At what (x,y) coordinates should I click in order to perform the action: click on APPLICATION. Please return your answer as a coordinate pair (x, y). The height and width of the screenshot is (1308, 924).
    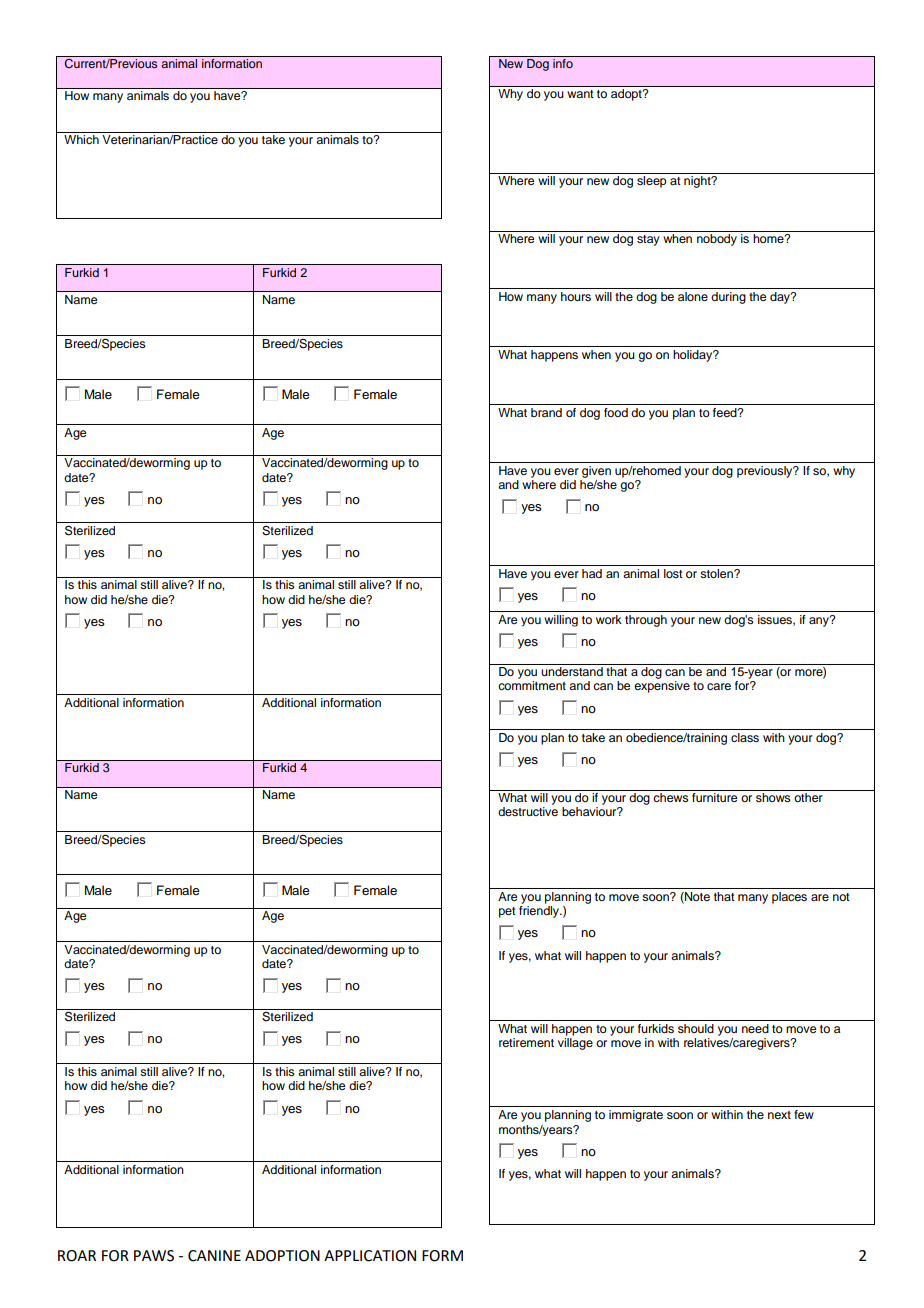
    Looking at the image, I should click on (370, 1256).
